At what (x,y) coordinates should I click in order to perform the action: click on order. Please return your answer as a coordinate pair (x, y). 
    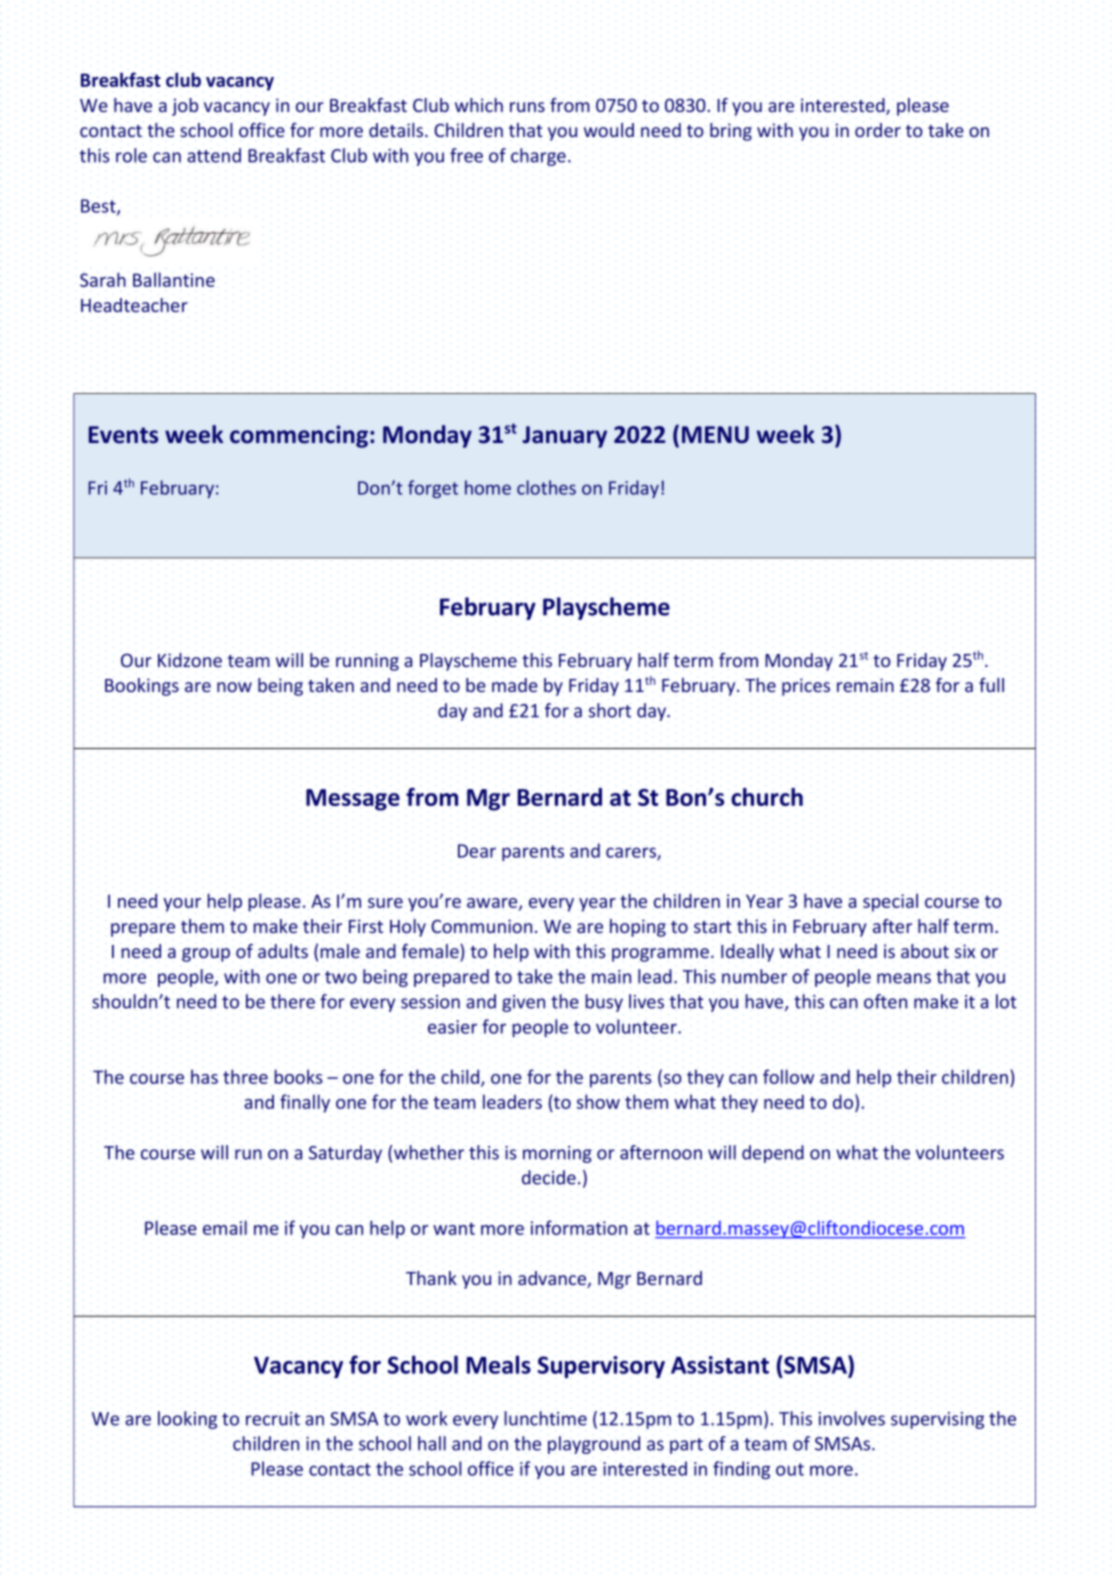
    Looking at the image, I should click on (878, 130).
